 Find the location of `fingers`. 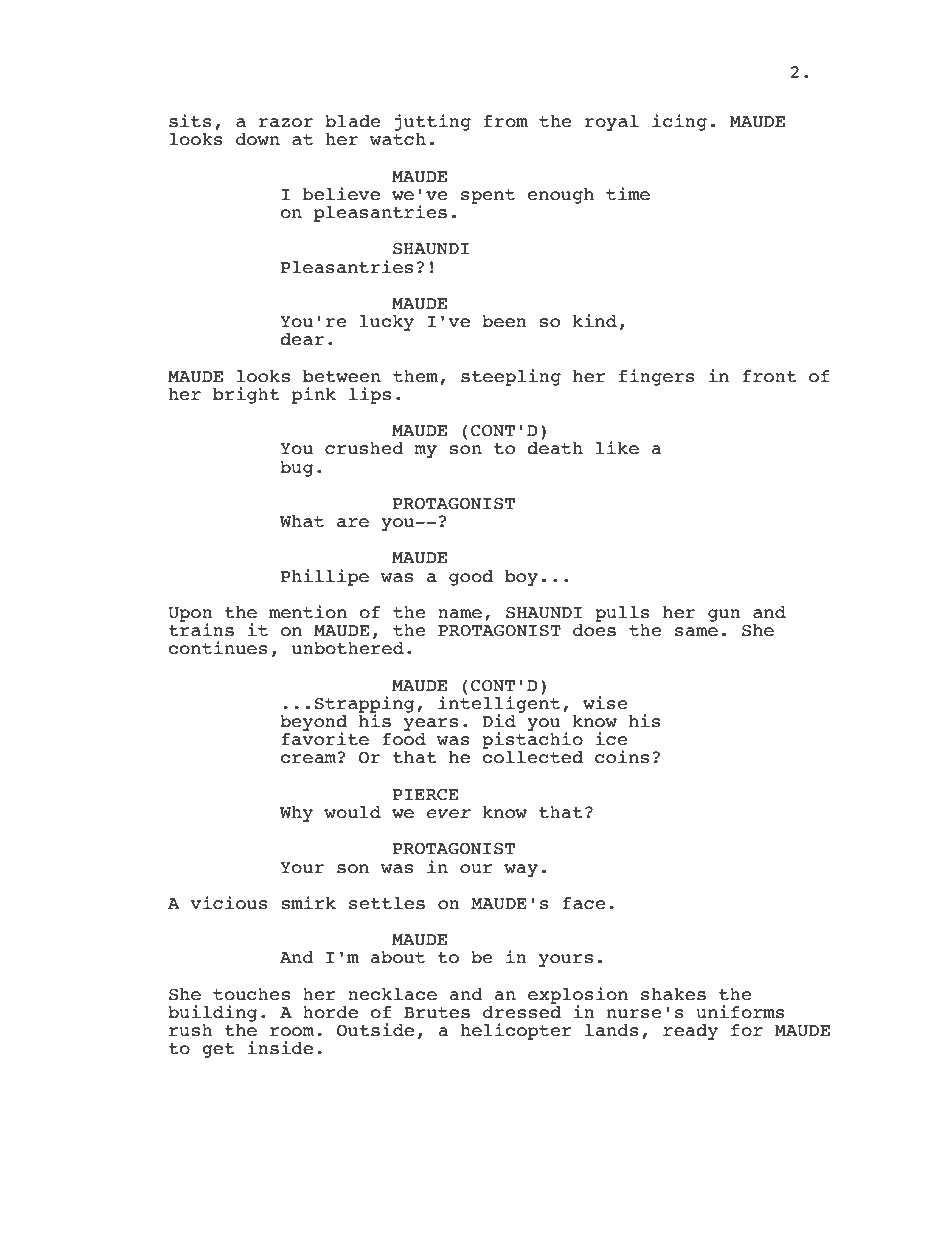

fingers is located at coordinates (657, 377).
